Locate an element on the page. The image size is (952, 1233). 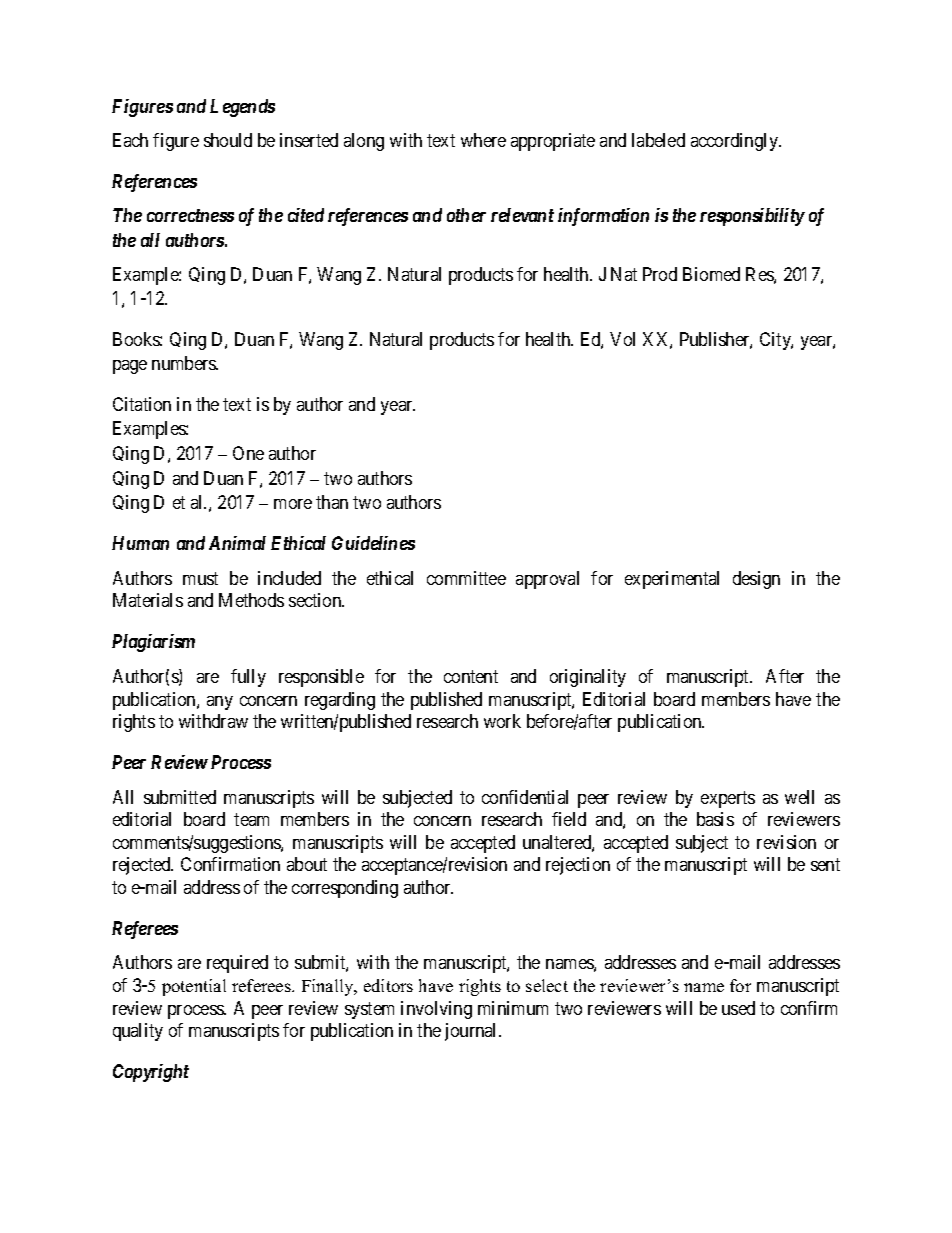
accordingly is located at coordinates (735, 142).
